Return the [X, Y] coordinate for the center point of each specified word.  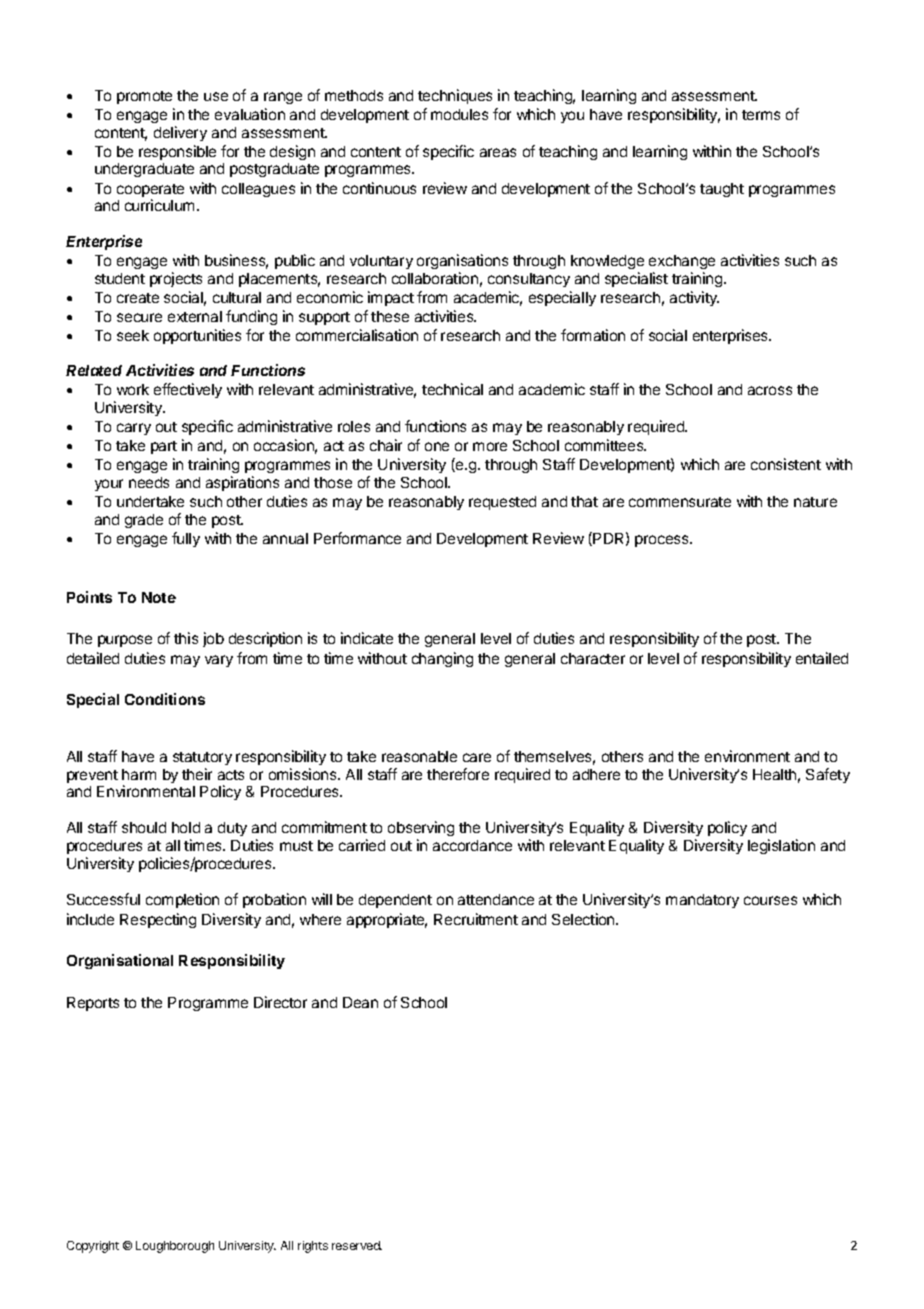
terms [761, 115]
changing [442, 659]
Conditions [165, 699]
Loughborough [175, 1247]
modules [459, 114]
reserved [357, 1245]
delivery [180, 133]
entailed [822, 658]
